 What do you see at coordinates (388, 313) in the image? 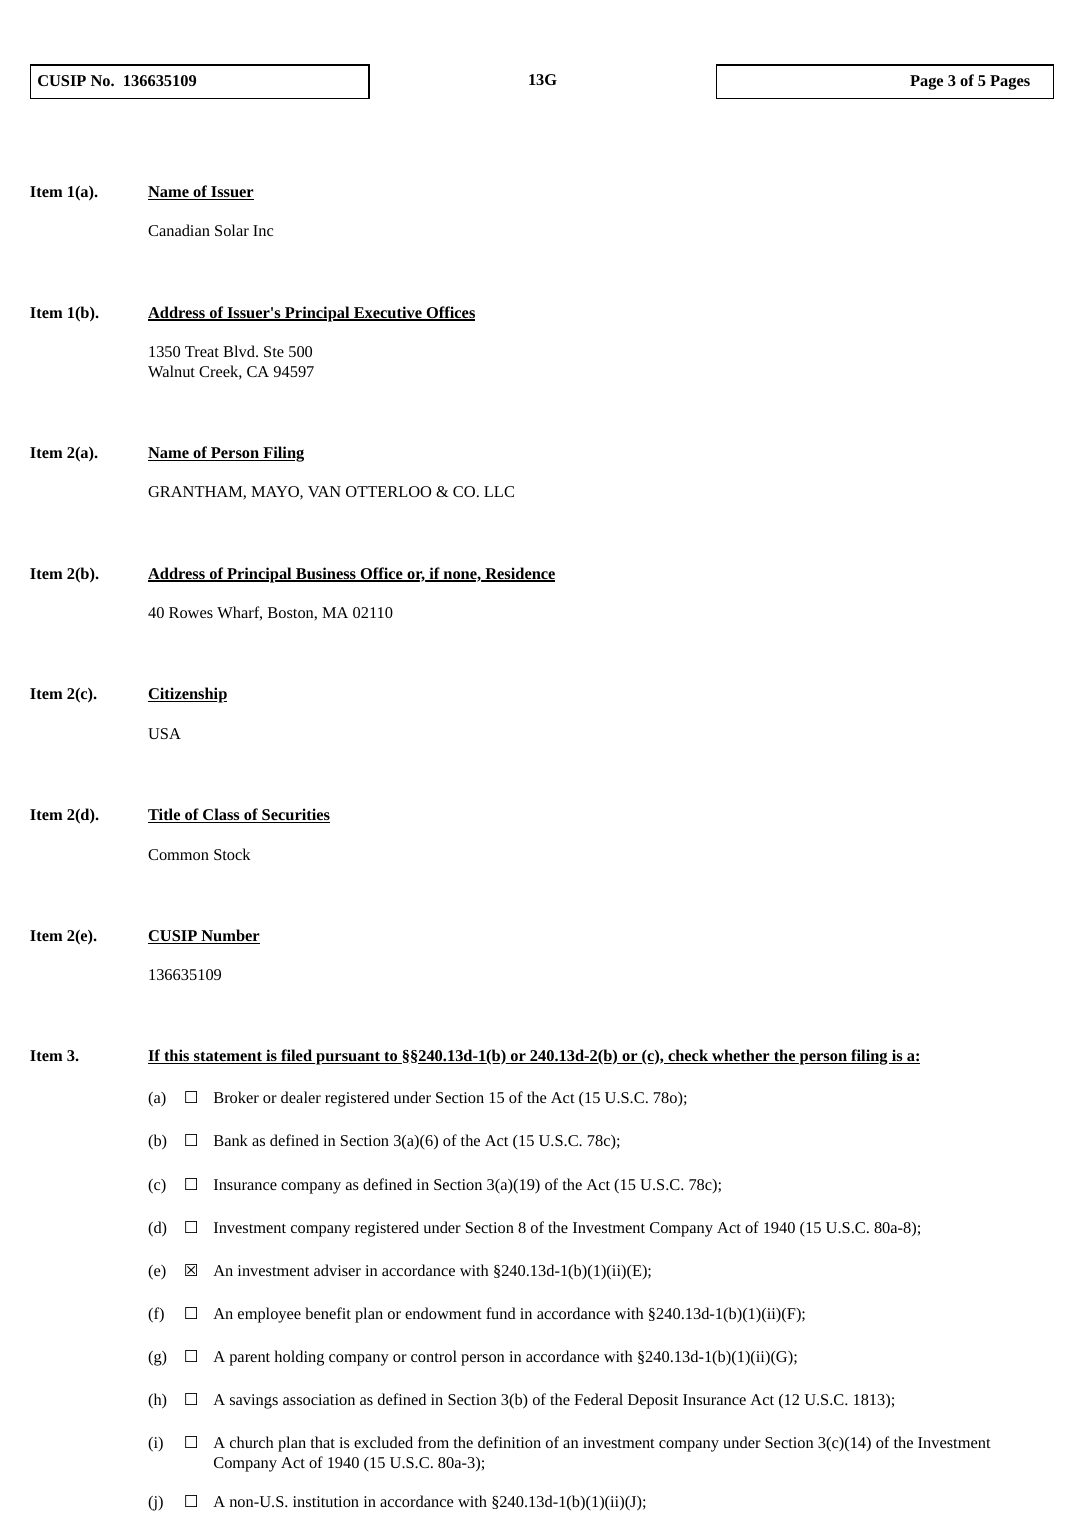
I see `Executive` at bounding box center [388, 313].
